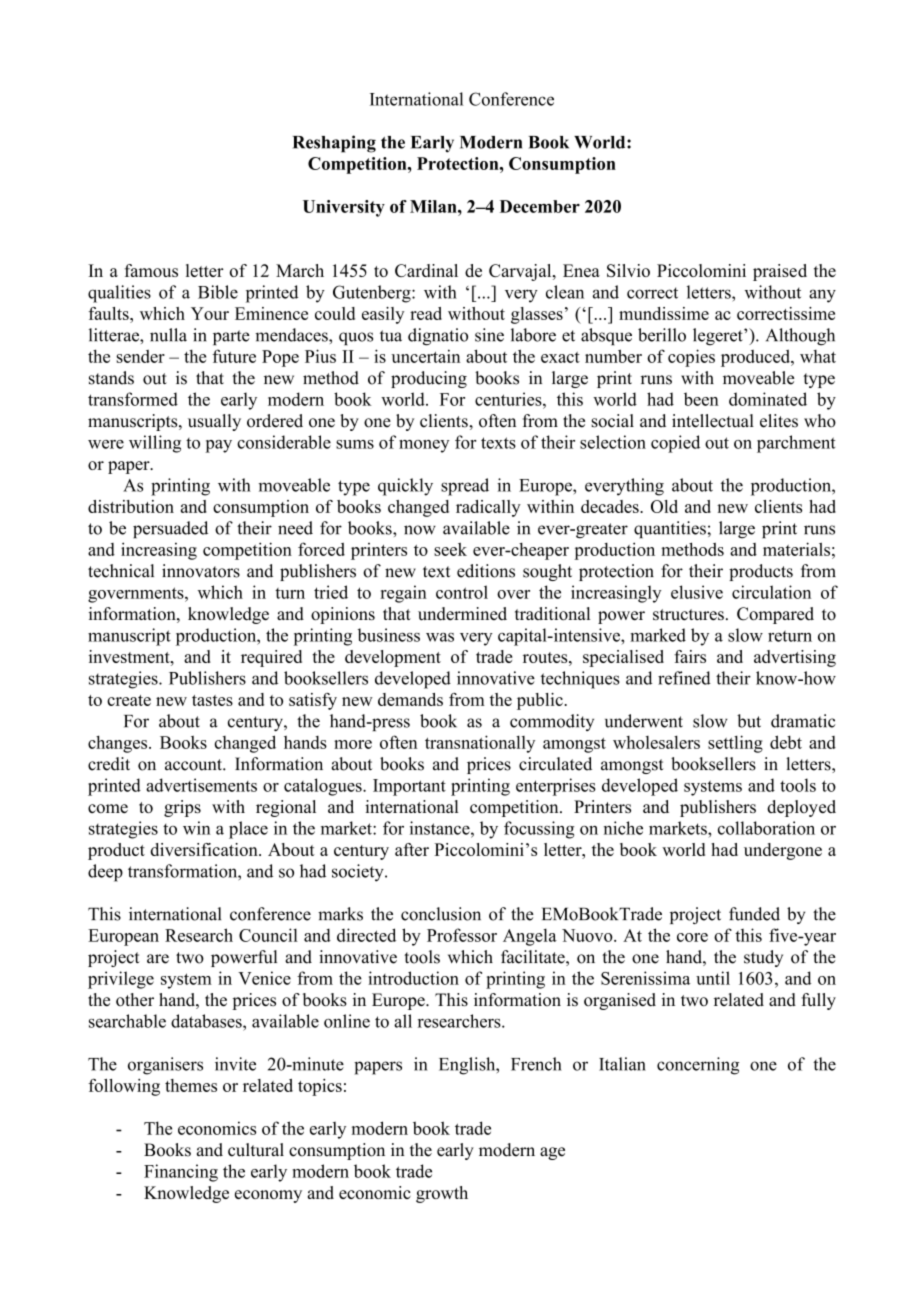  I want to click on fairs, so click(690, 656).
